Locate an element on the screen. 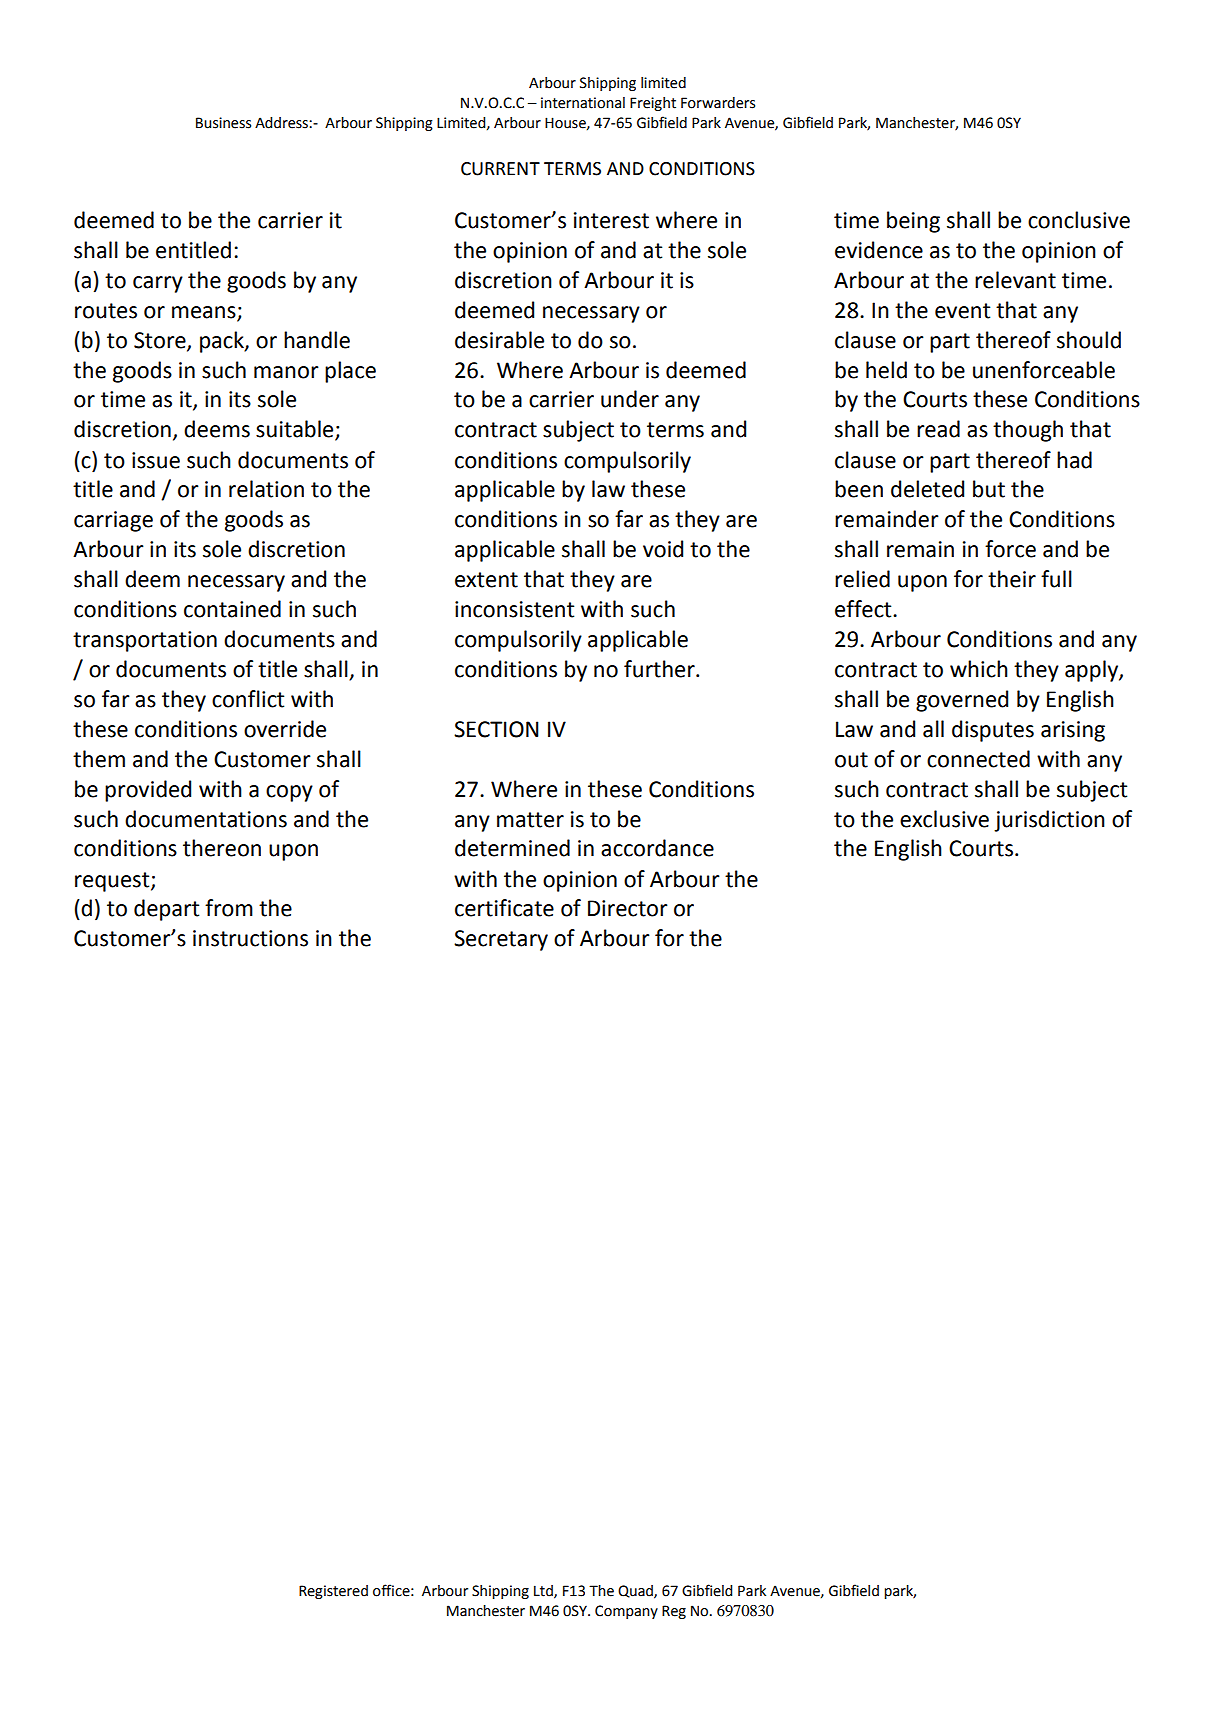  Registered is located at coordinates (333, 1592).
